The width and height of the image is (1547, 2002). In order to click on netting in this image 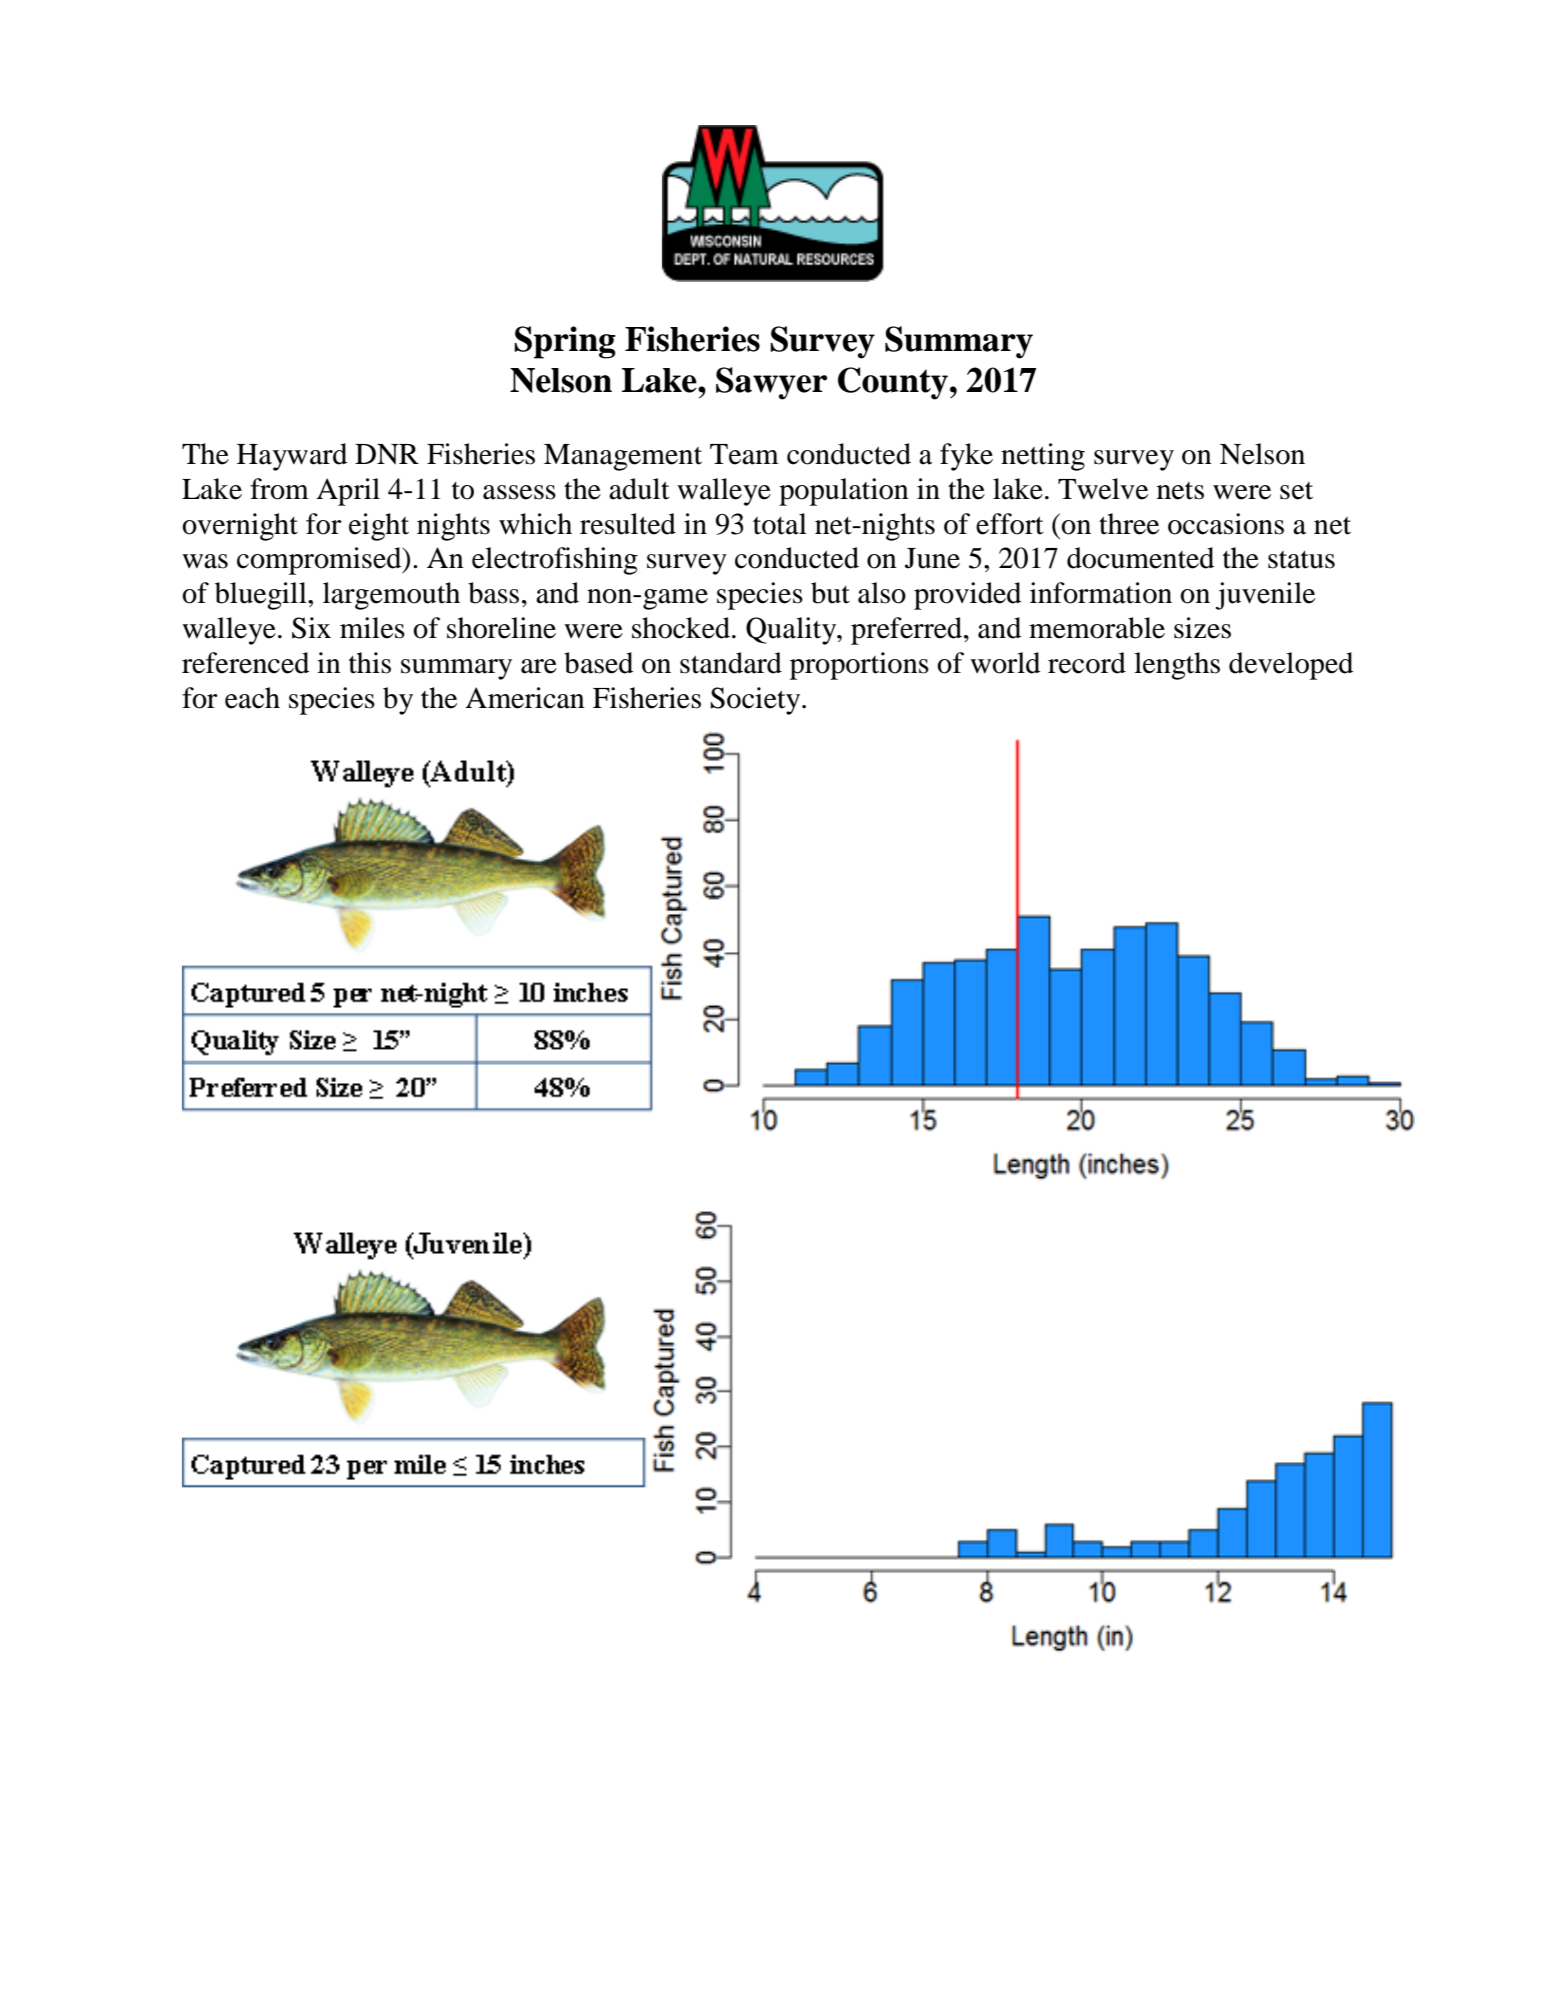, I will do `click(1043, 457)`.
